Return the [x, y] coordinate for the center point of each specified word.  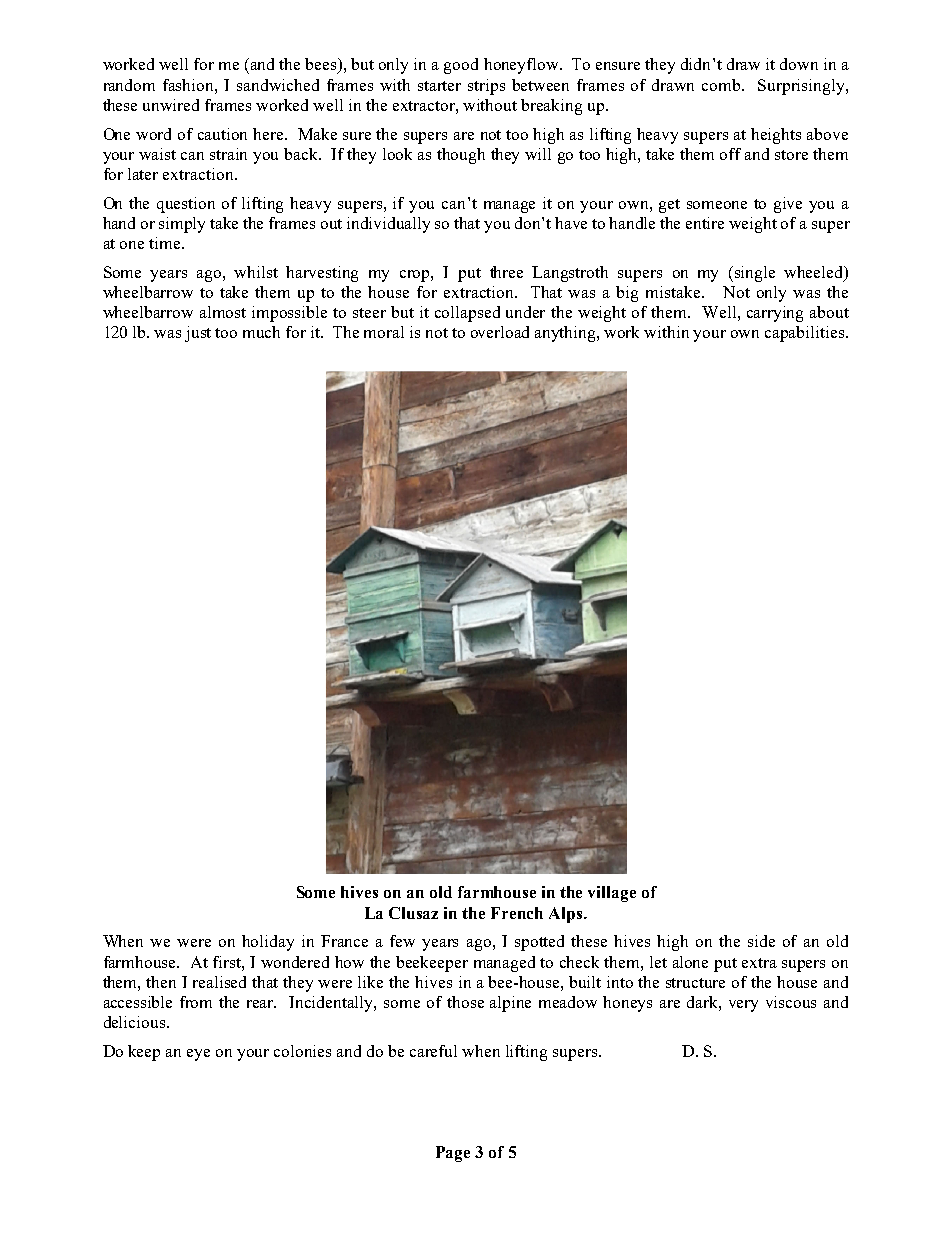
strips [486, 87]
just [198, 334]
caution [222, 134]
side [761, 941]
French [517, 913]
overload [500, 332]
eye [198, 1055]
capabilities [806, 334]
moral [384, 332]
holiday [268, 943]
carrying [775, 314]
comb [722, 85]
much [261, 332]
